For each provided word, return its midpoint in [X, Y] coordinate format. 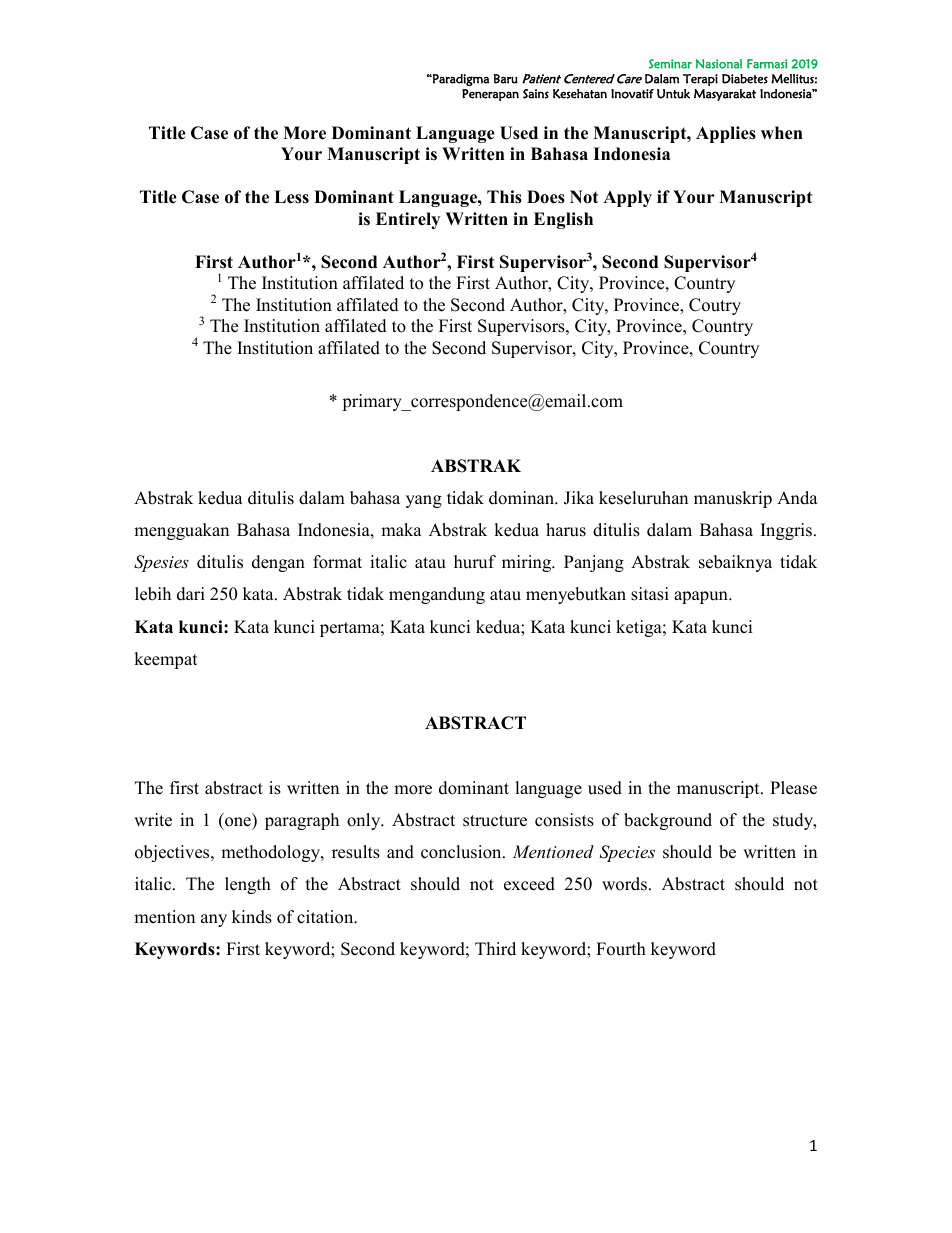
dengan [278, 563]
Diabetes [745, 79]
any [214, 920]
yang [424, 501]
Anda [797, 498]
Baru [506, 79]
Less [291, 197]
